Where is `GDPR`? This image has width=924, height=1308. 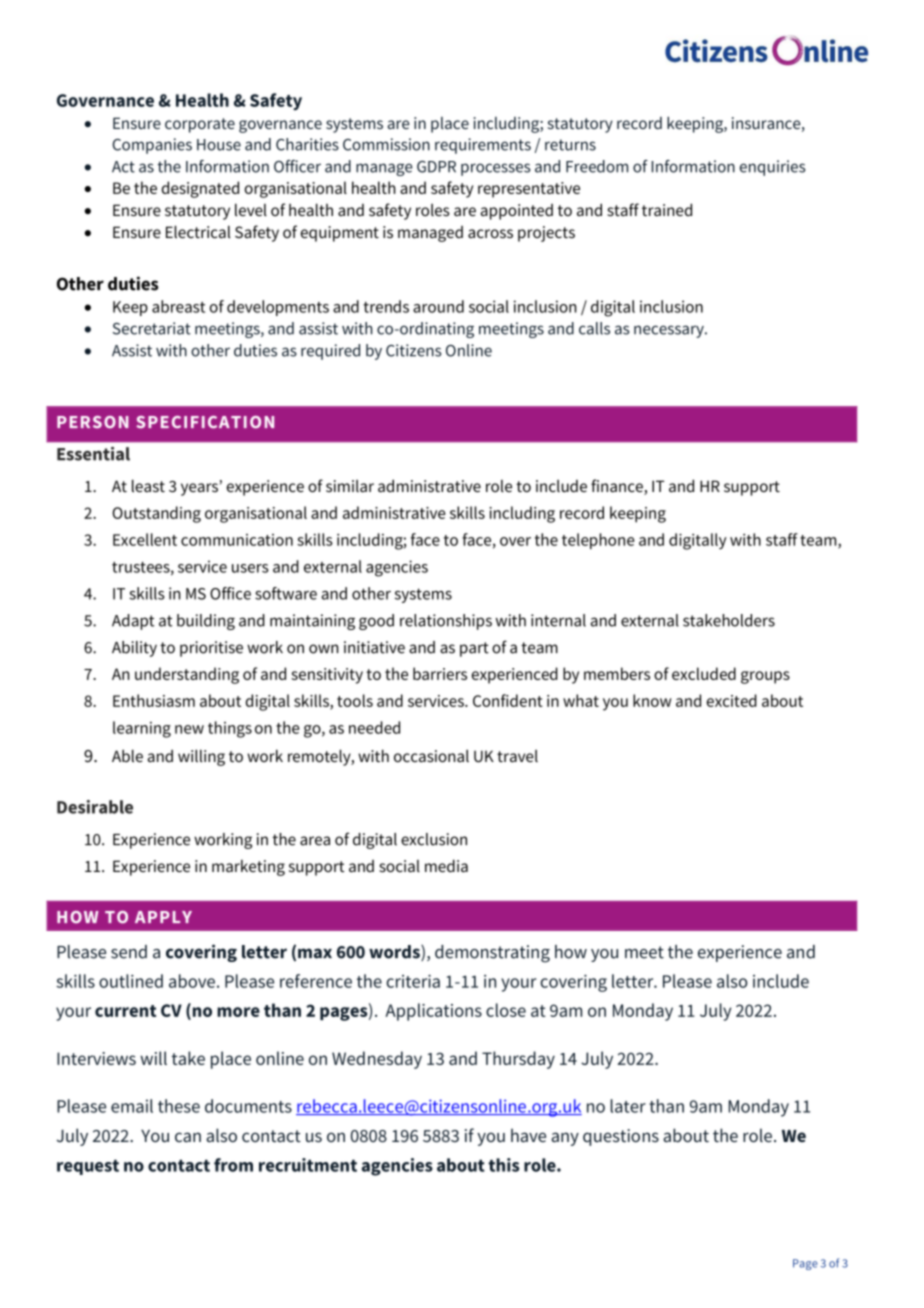 GDPR is located at coordinates (436, 167).
